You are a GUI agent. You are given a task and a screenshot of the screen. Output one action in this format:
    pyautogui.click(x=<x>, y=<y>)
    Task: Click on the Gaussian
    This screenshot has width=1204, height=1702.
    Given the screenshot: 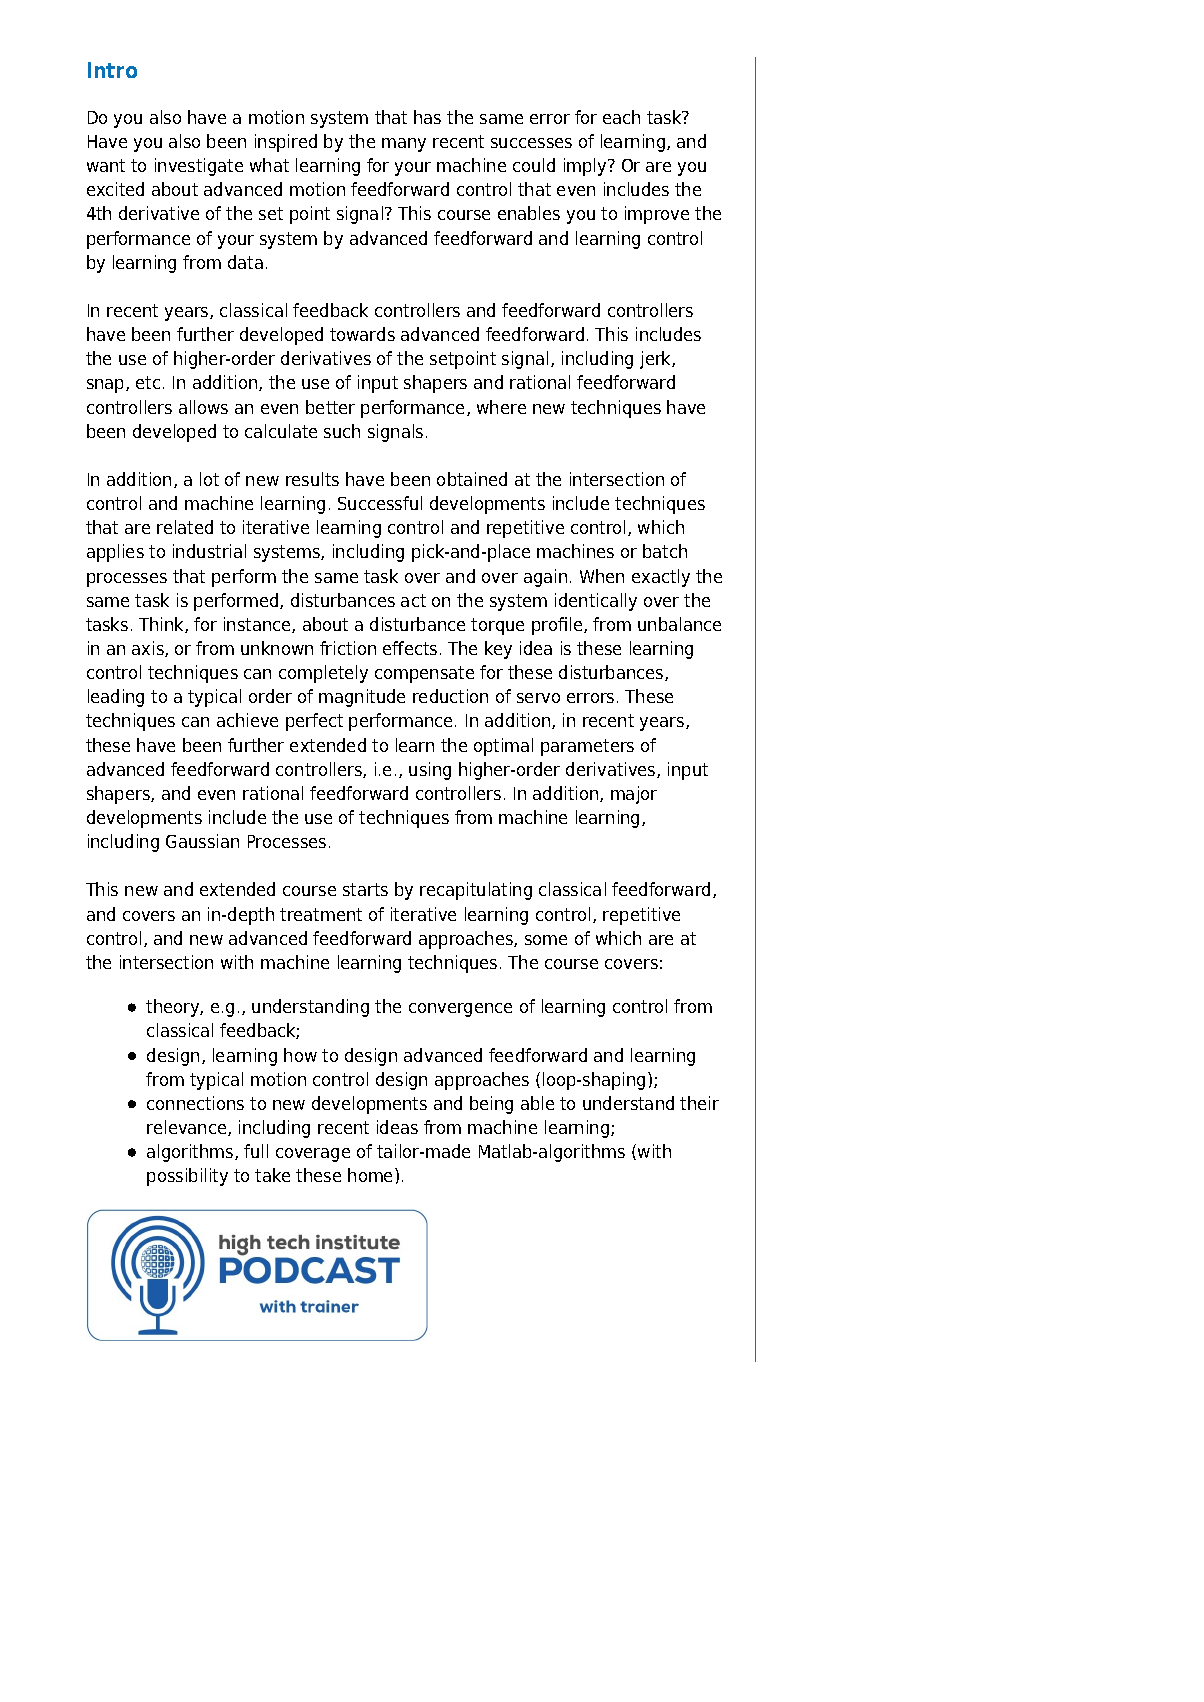 What is the action you would take?
    pyautogui.click(x=202, y=841)
